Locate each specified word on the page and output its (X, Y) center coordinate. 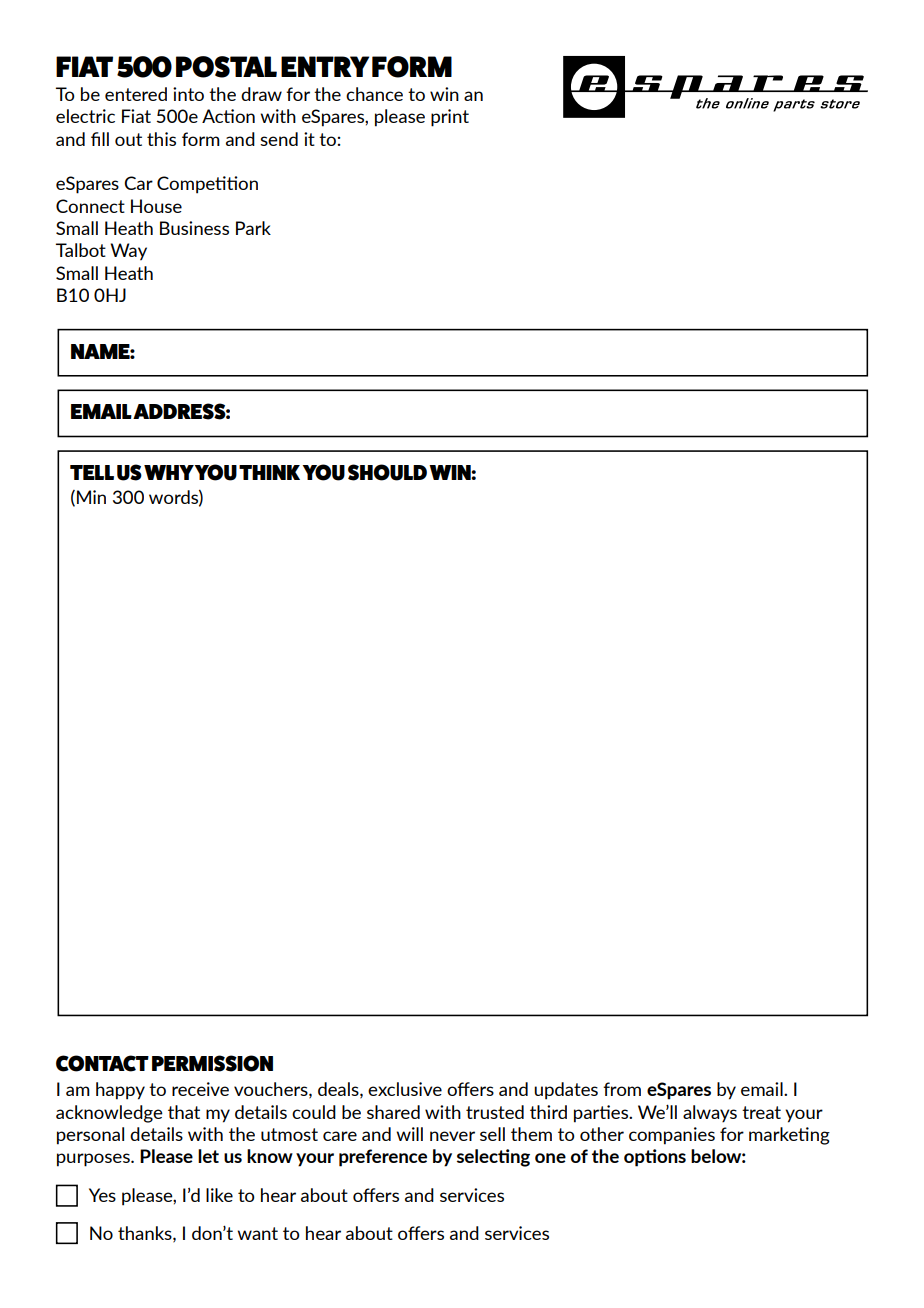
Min (91, 497)
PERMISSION (212, 1063)
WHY (169, 472)
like (219, 1195)
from (622, 1089)
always (710, 1114)
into (188, 94)
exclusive (405, 1089)
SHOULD (387, 472)
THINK (269, 472)
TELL (92, 472)
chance (374, 94)
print (450, 118)
